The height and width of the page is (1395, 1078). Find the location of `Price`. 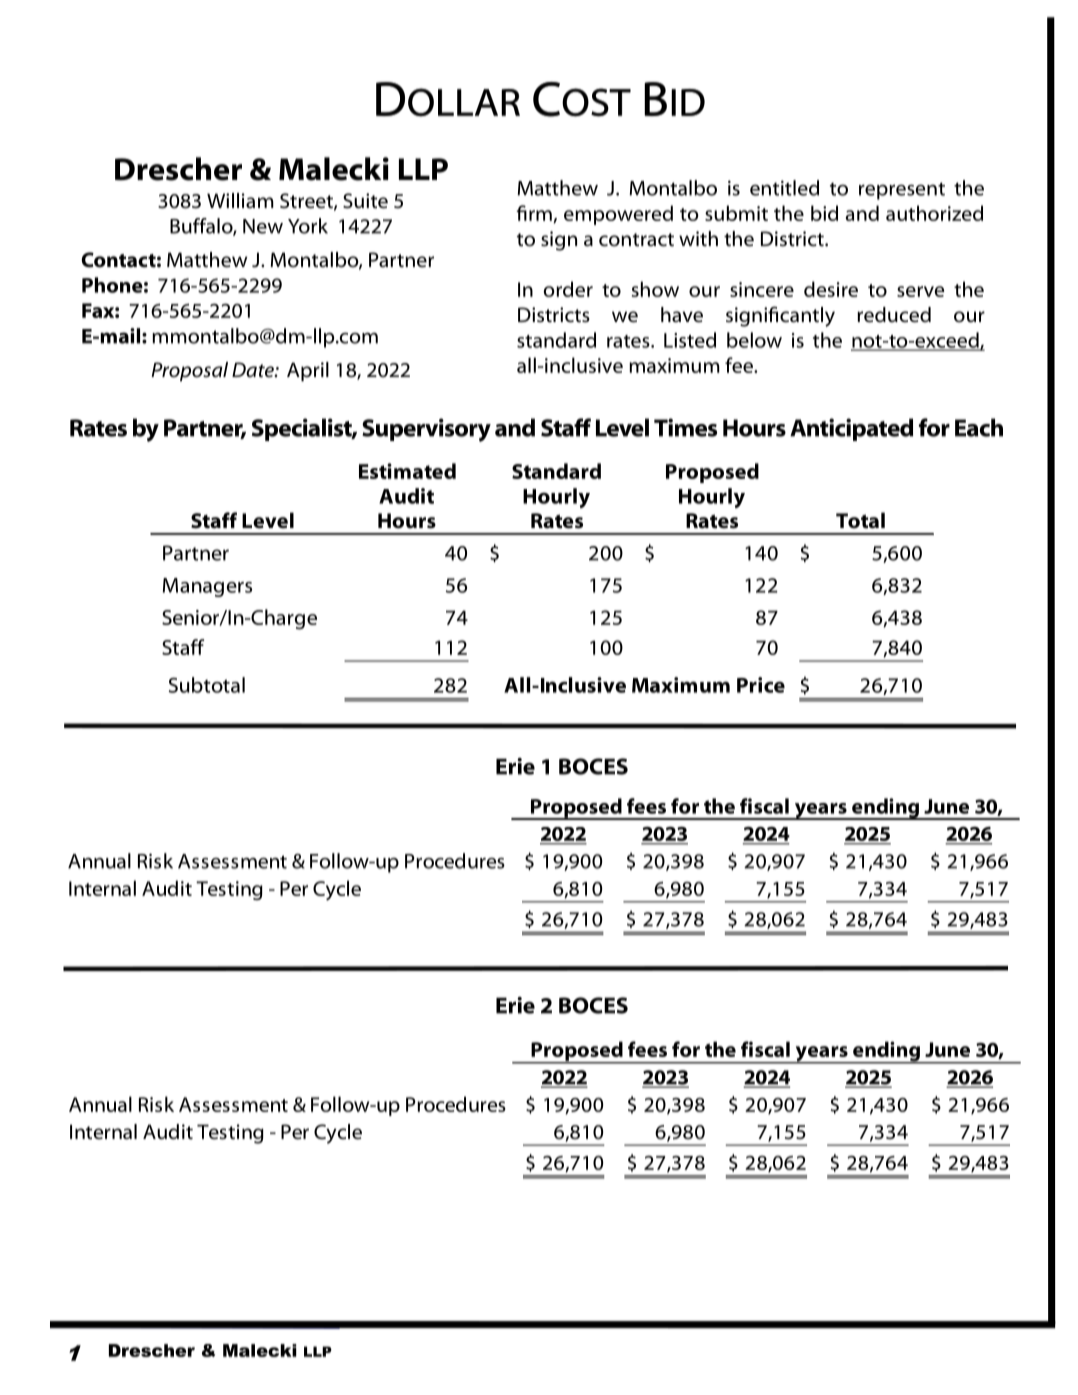

Price is located at coordinates (761, 685).
